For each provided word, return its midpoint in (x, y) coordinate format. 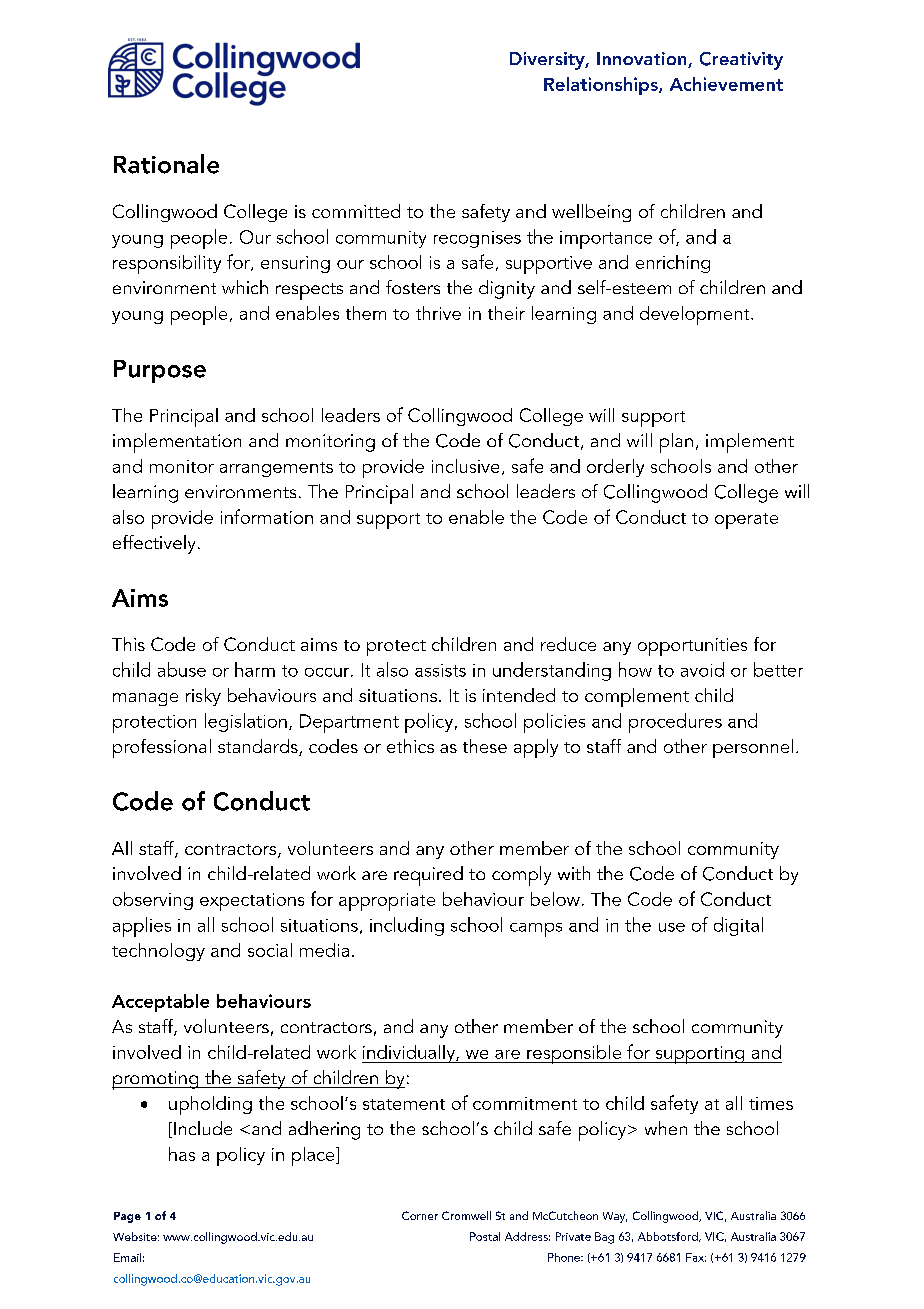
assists (440, 670)
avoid (702, 669)
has (182, 1154)
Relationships (602, 86)
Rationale (166, 164)
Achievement (726, 84)
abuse (182, 669)
